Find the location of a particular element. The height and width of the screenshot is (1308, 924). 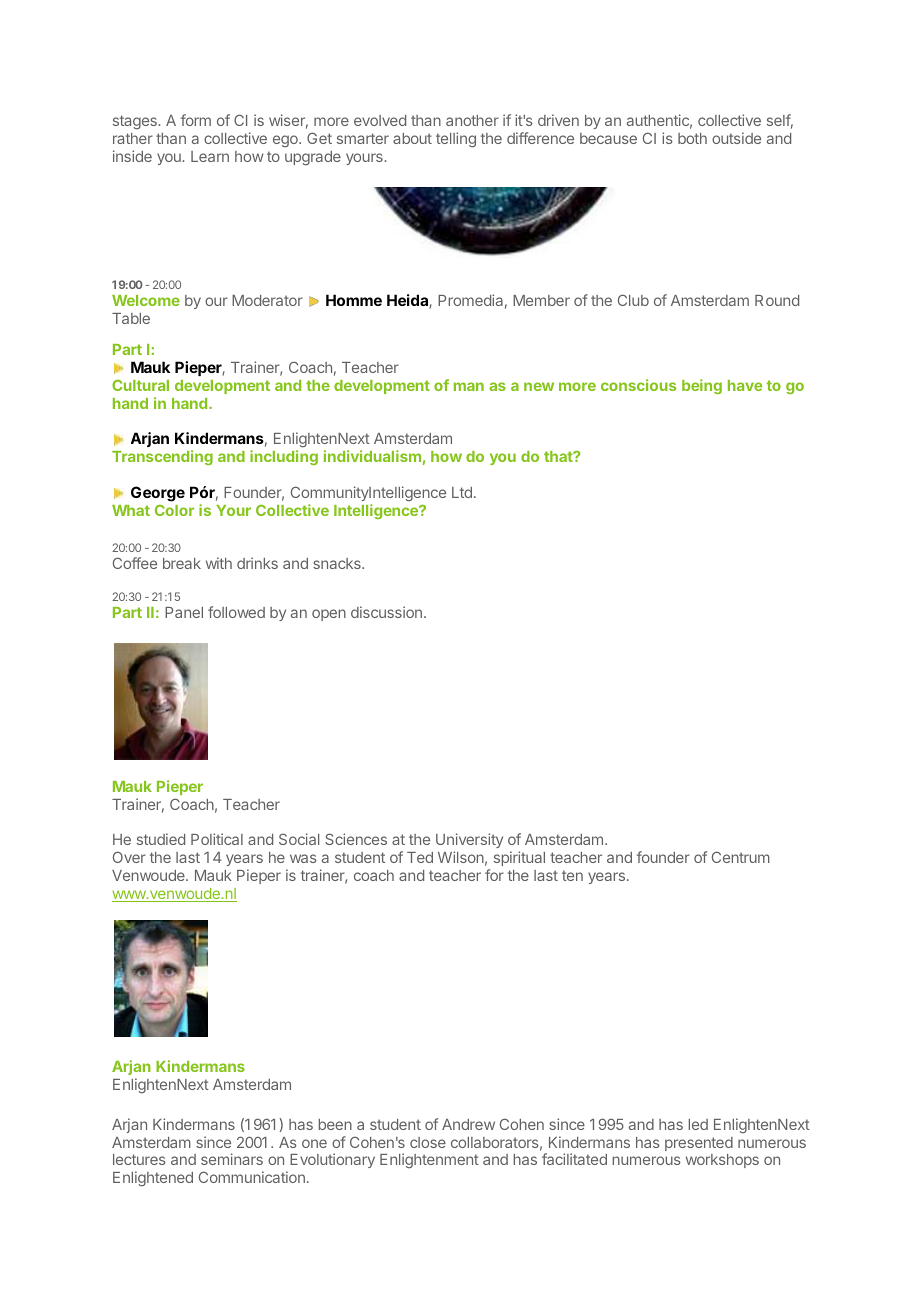

seminars is located at coordinates (232, 1159).
